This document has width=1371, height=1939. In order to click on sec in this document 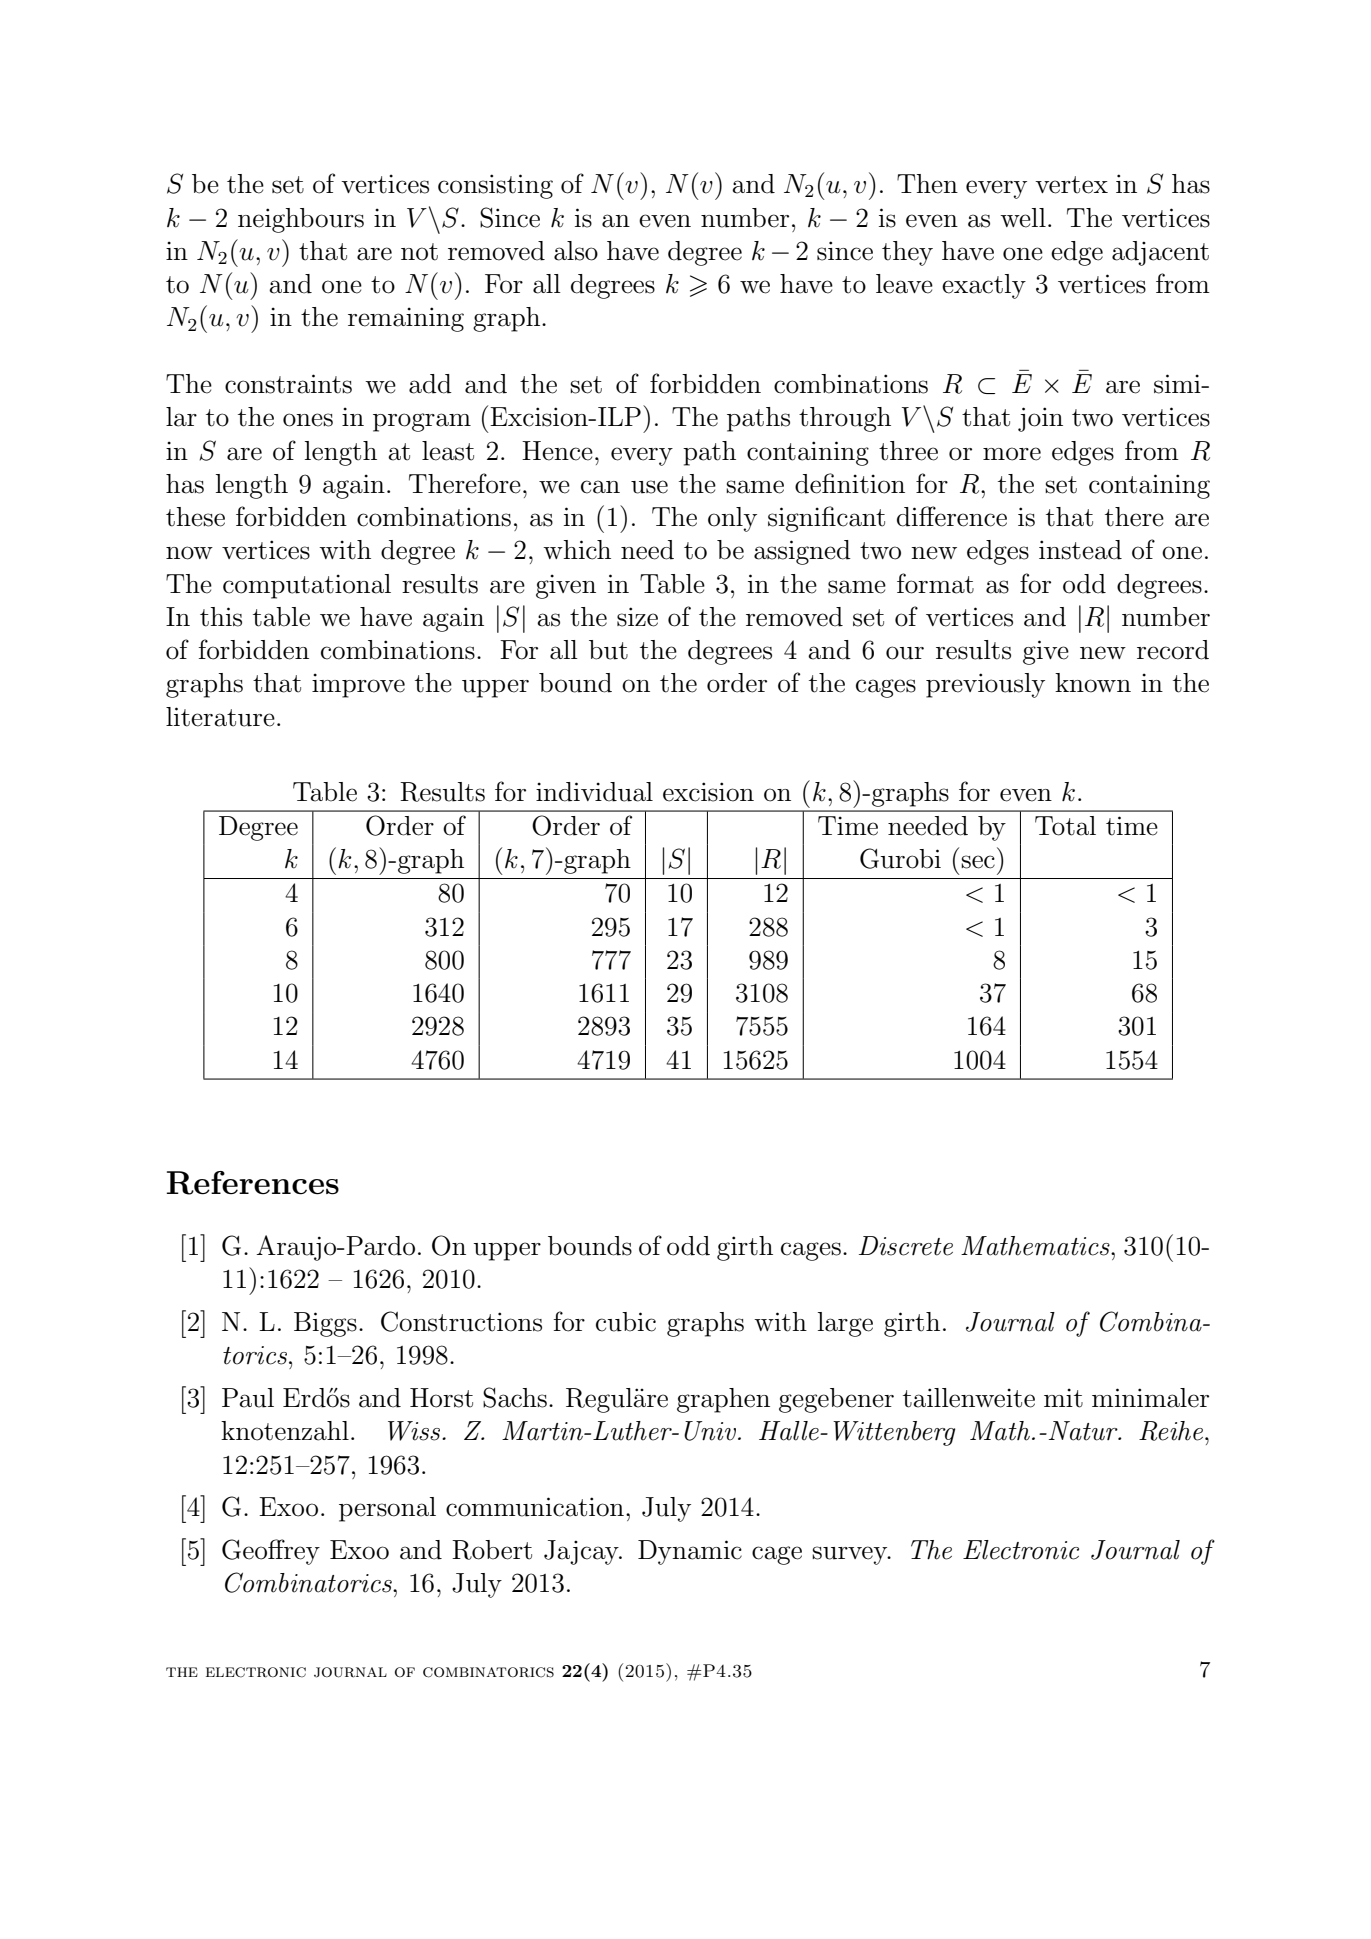, I will do `click(978, 862)`.
